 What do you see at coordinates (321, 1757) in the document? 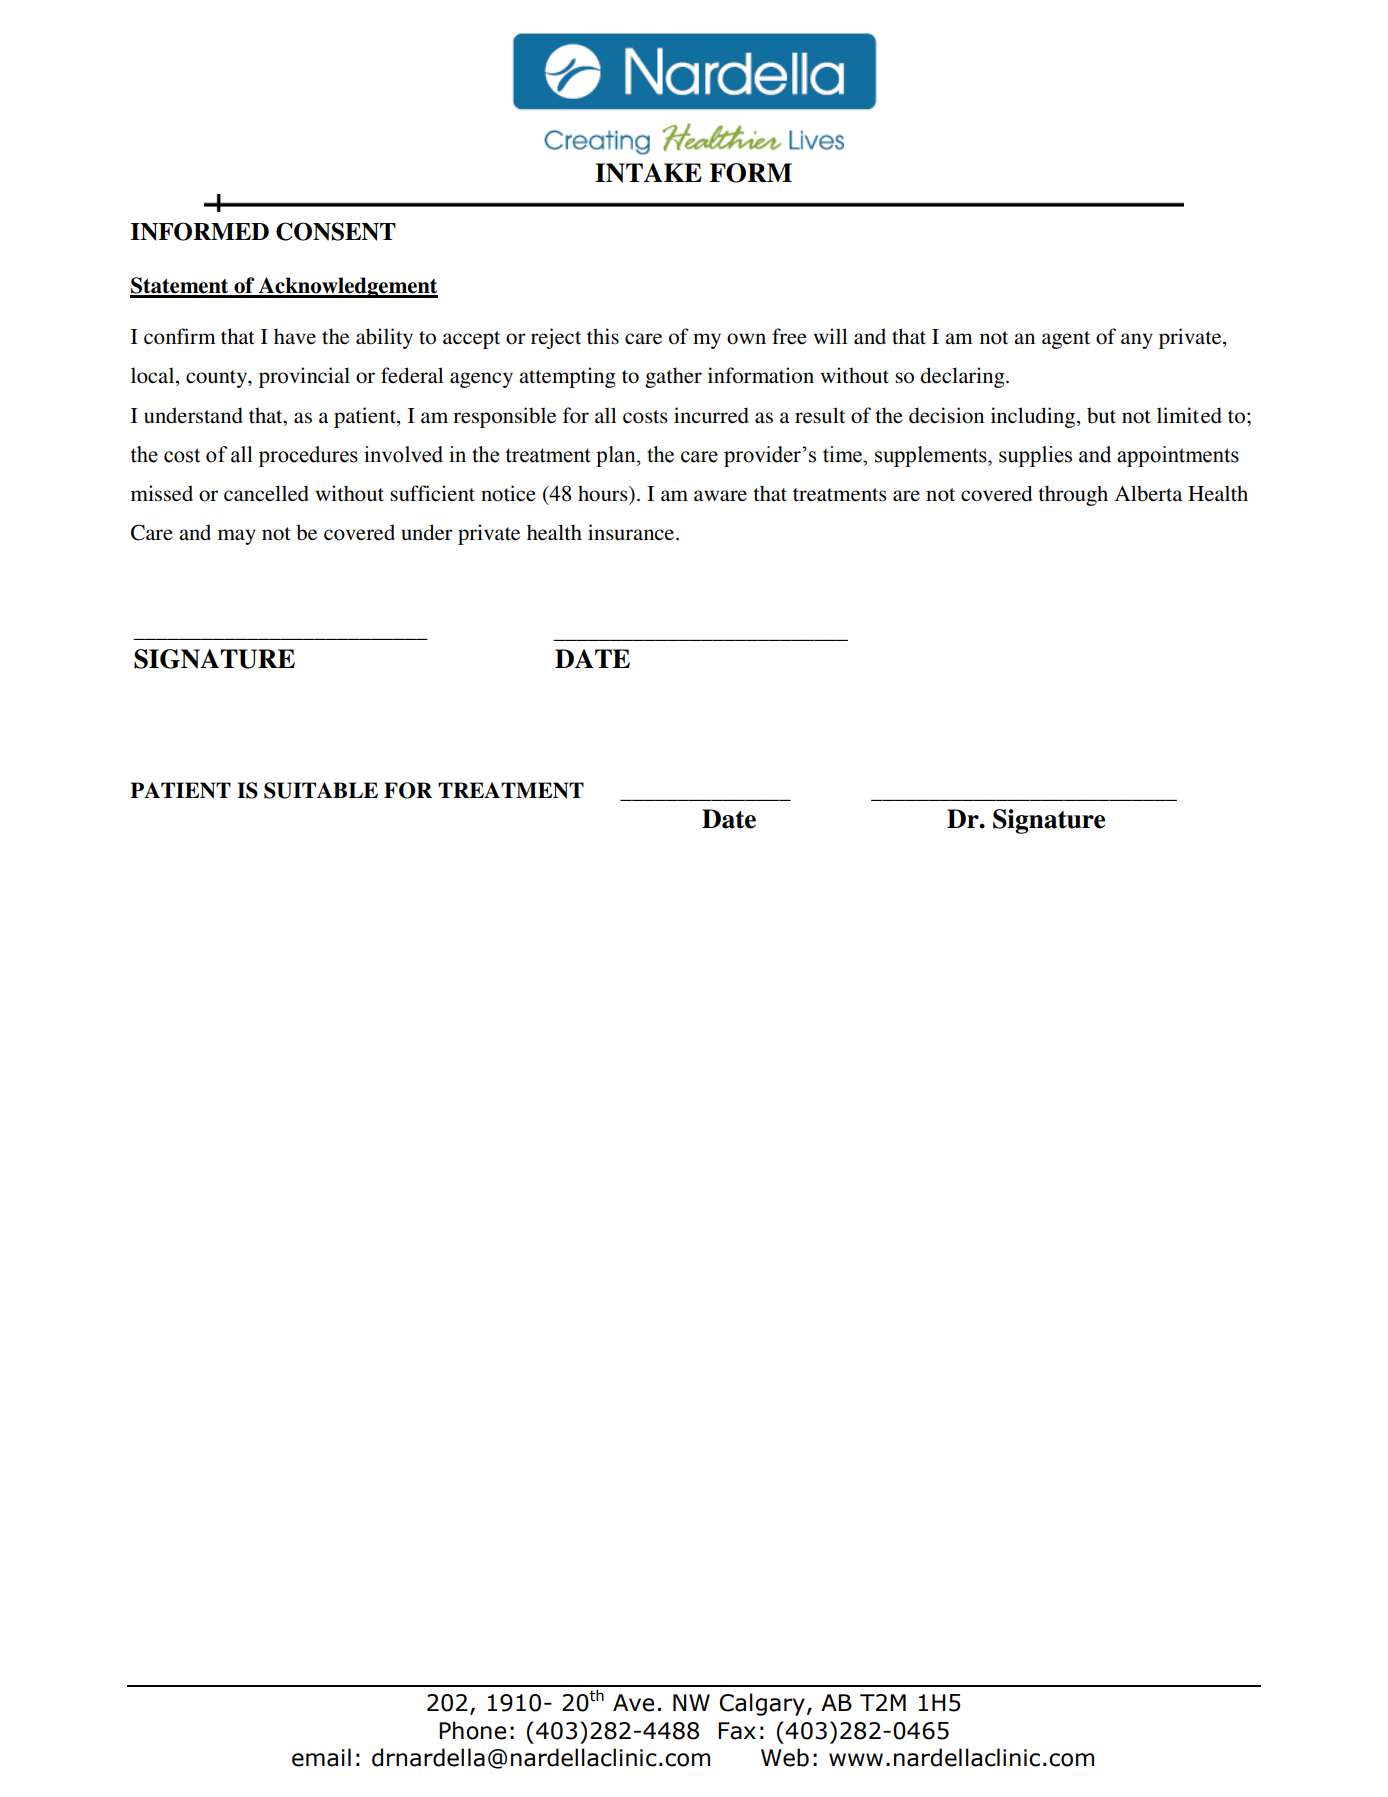
I see `email` at bounding box center [321, 1757].
